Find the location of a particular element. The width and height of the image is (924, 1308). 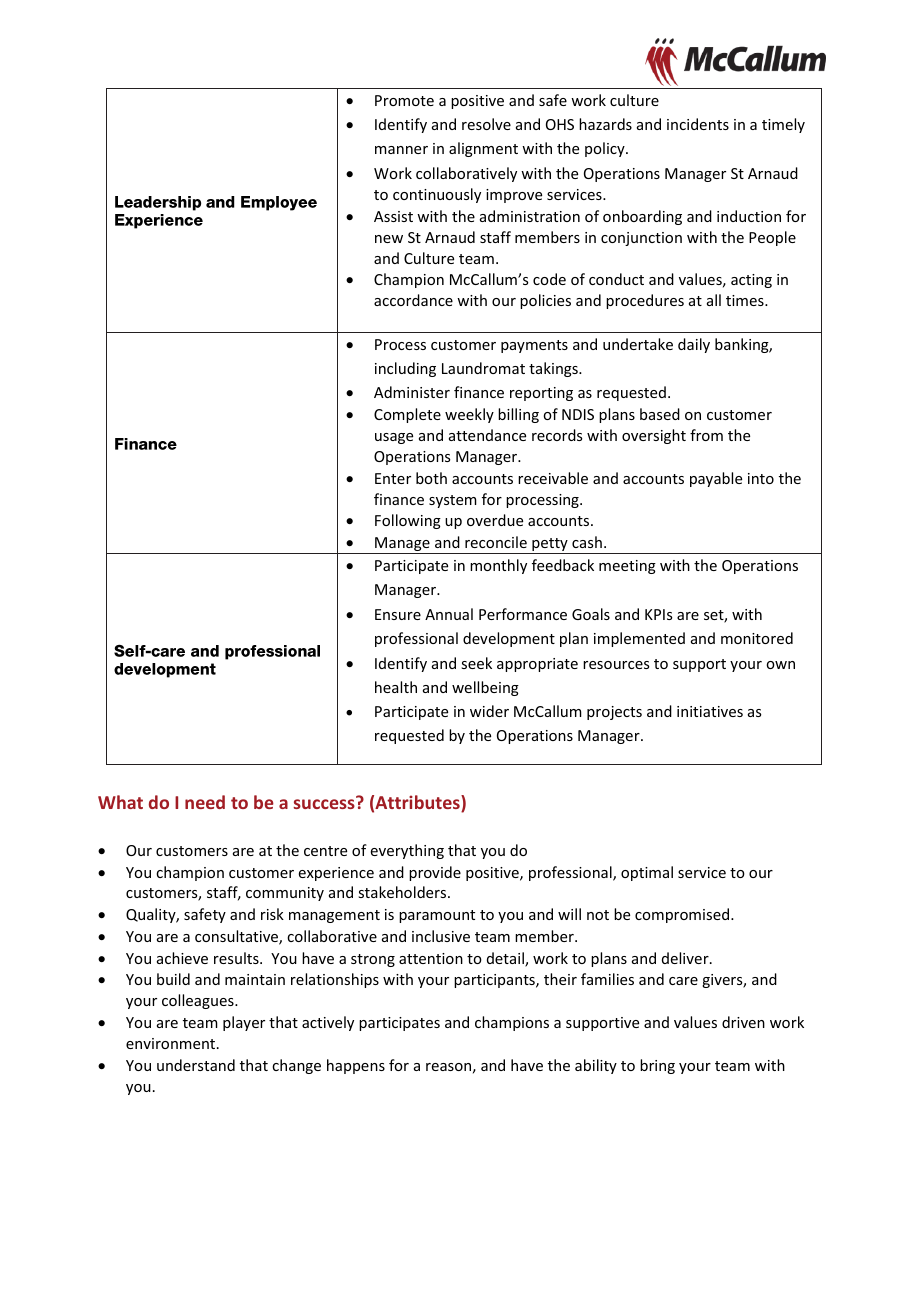

Annual is located at coordinates (449, 614).
